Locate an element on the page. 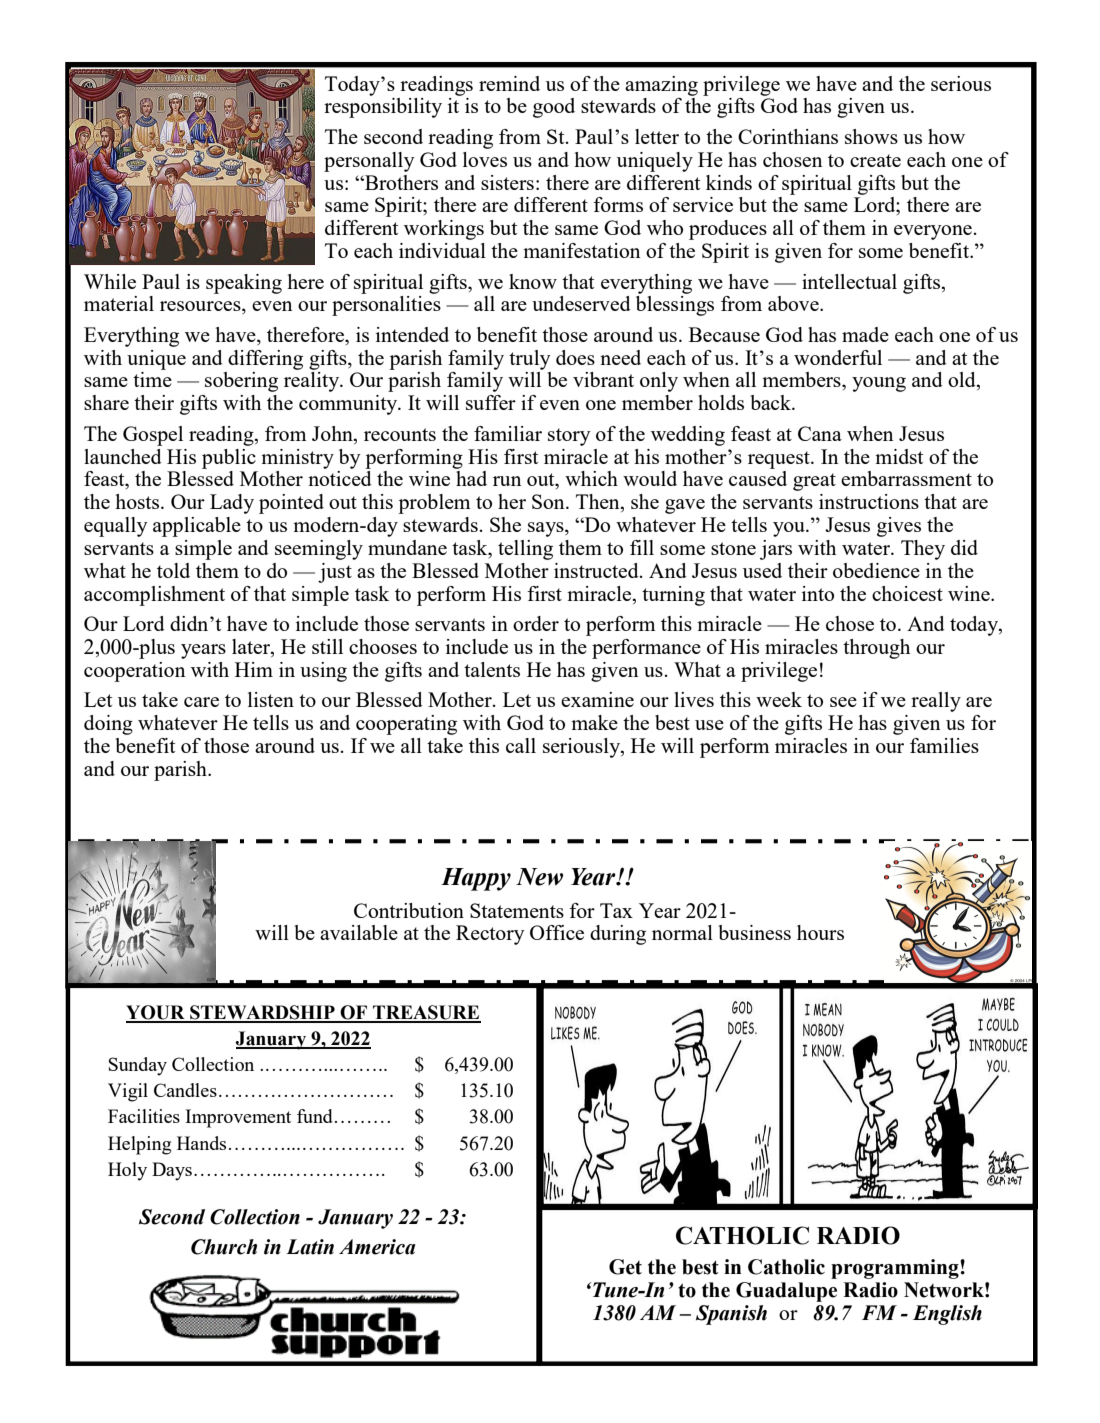  programming is located at coordinates (896, 1269).
